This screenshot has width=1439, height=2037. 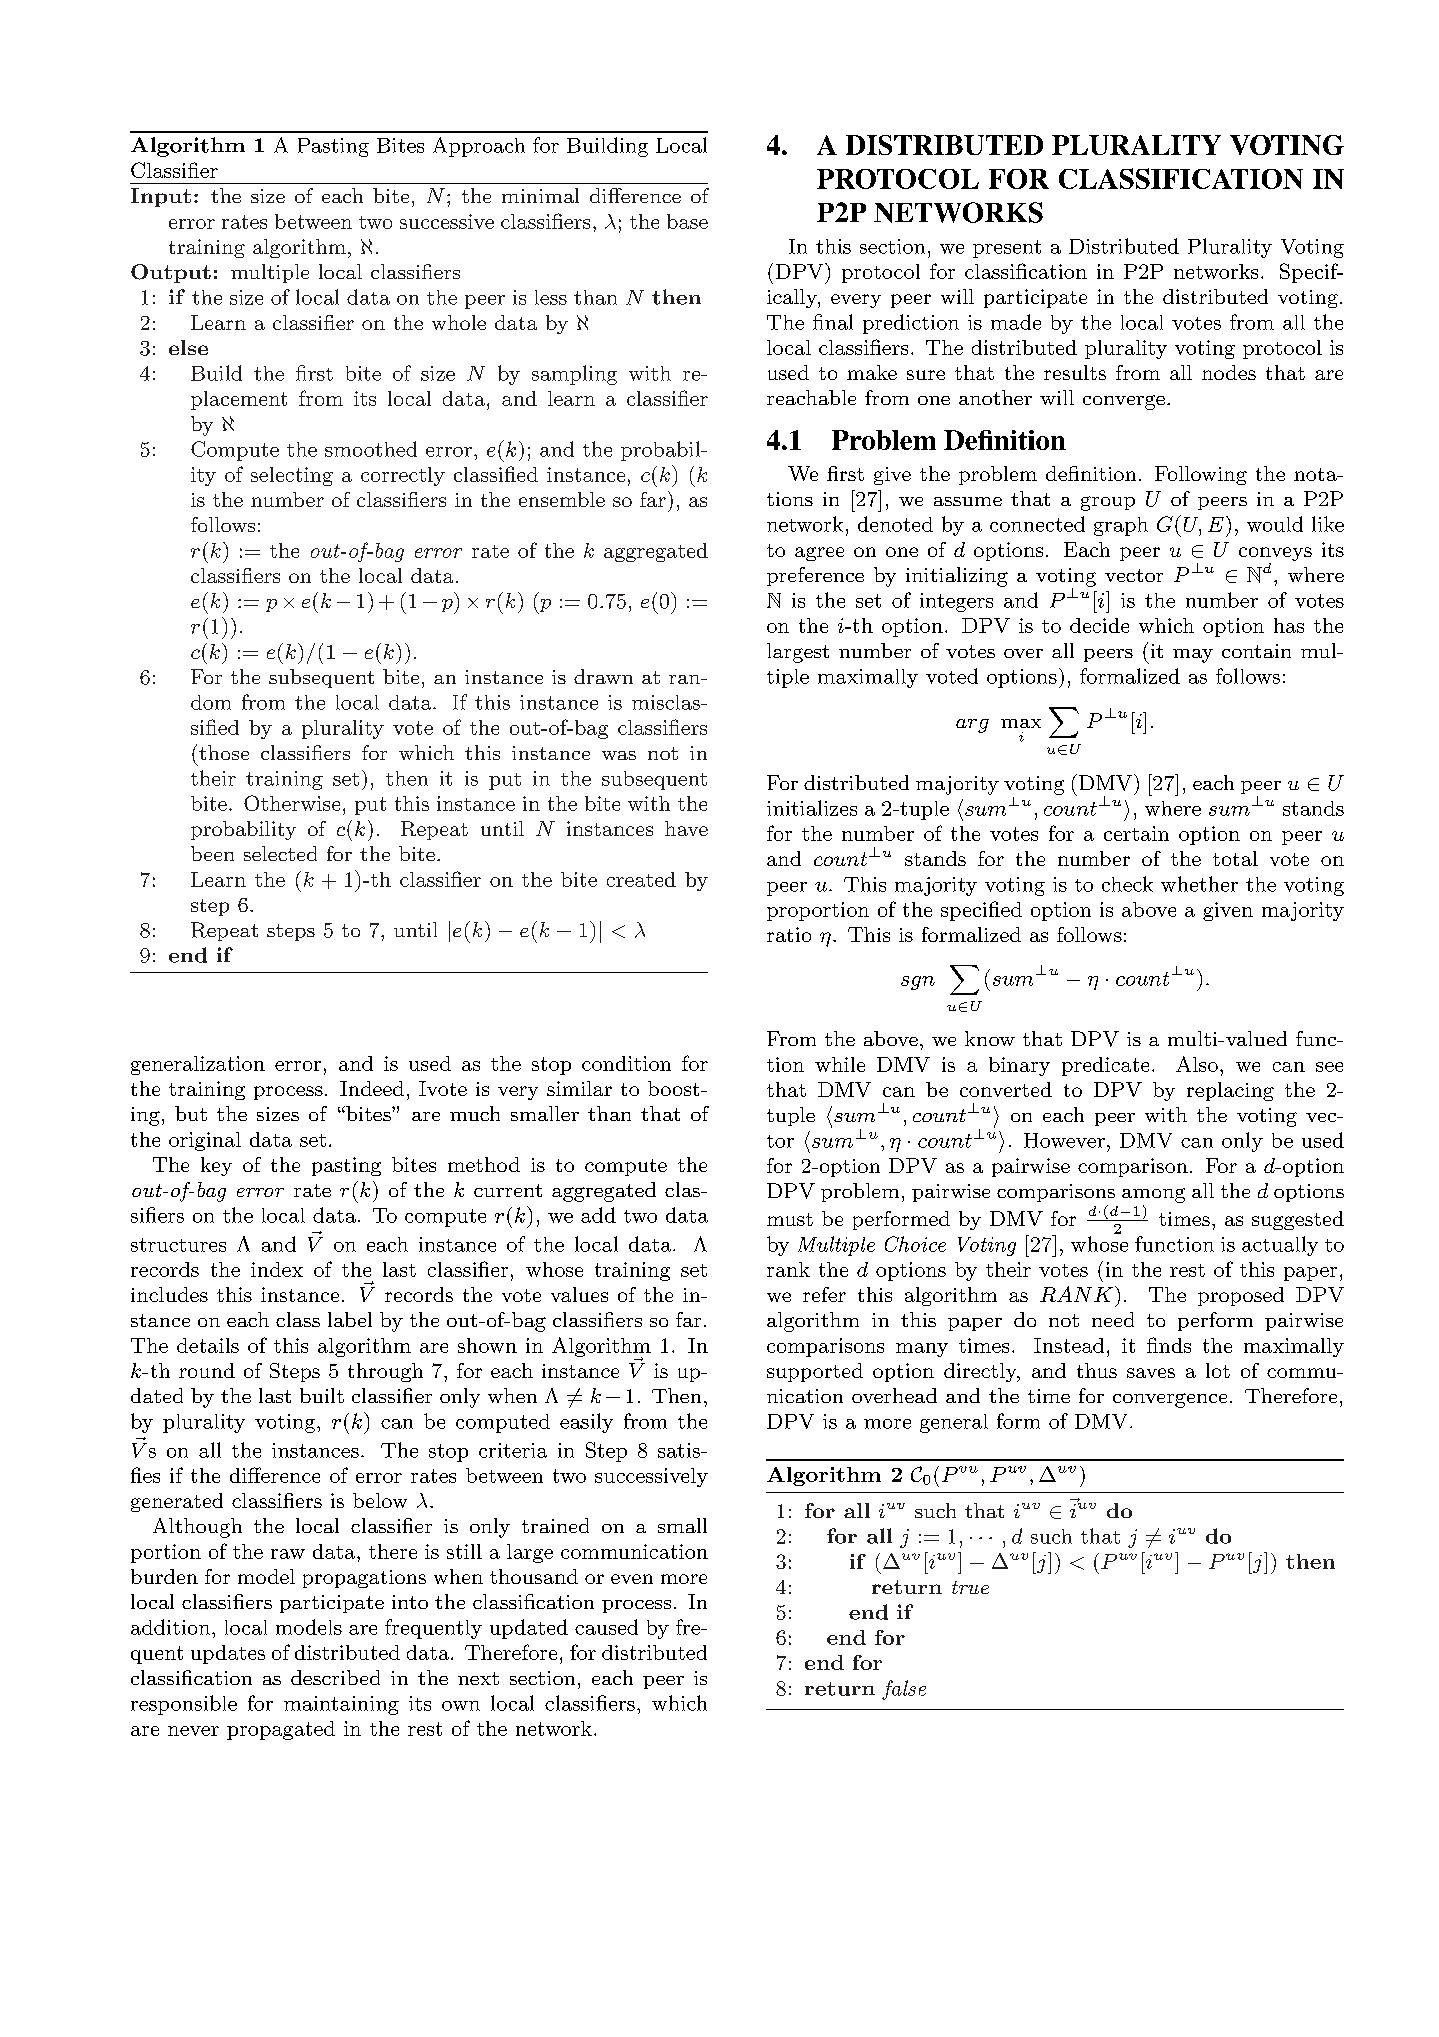 I want to click on ratio, so click(x=789, y=934).
